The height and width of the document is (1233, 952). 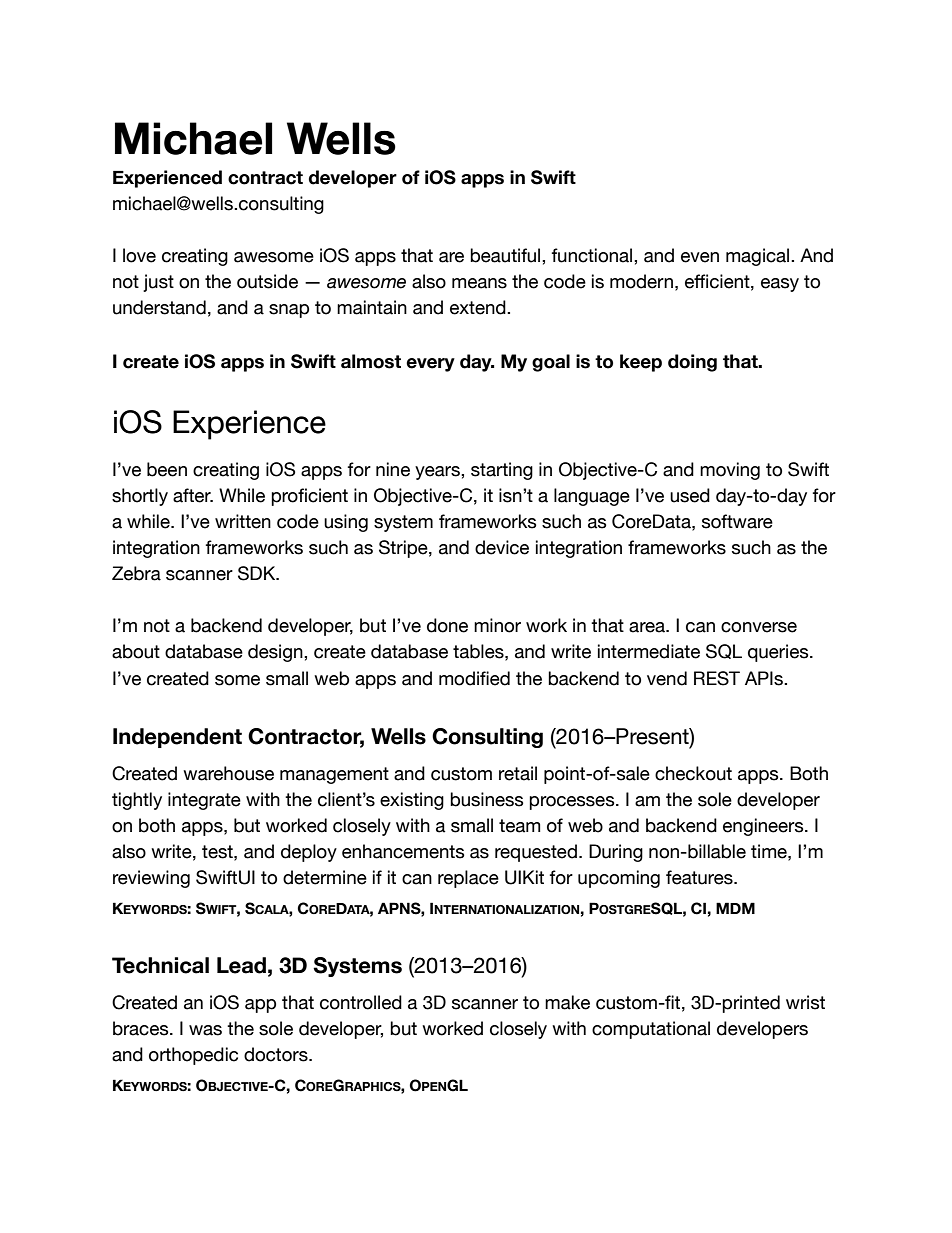 What do you see at coordinates (487, 799) in the document?
I see `business` at bounding box center [487, 799].
